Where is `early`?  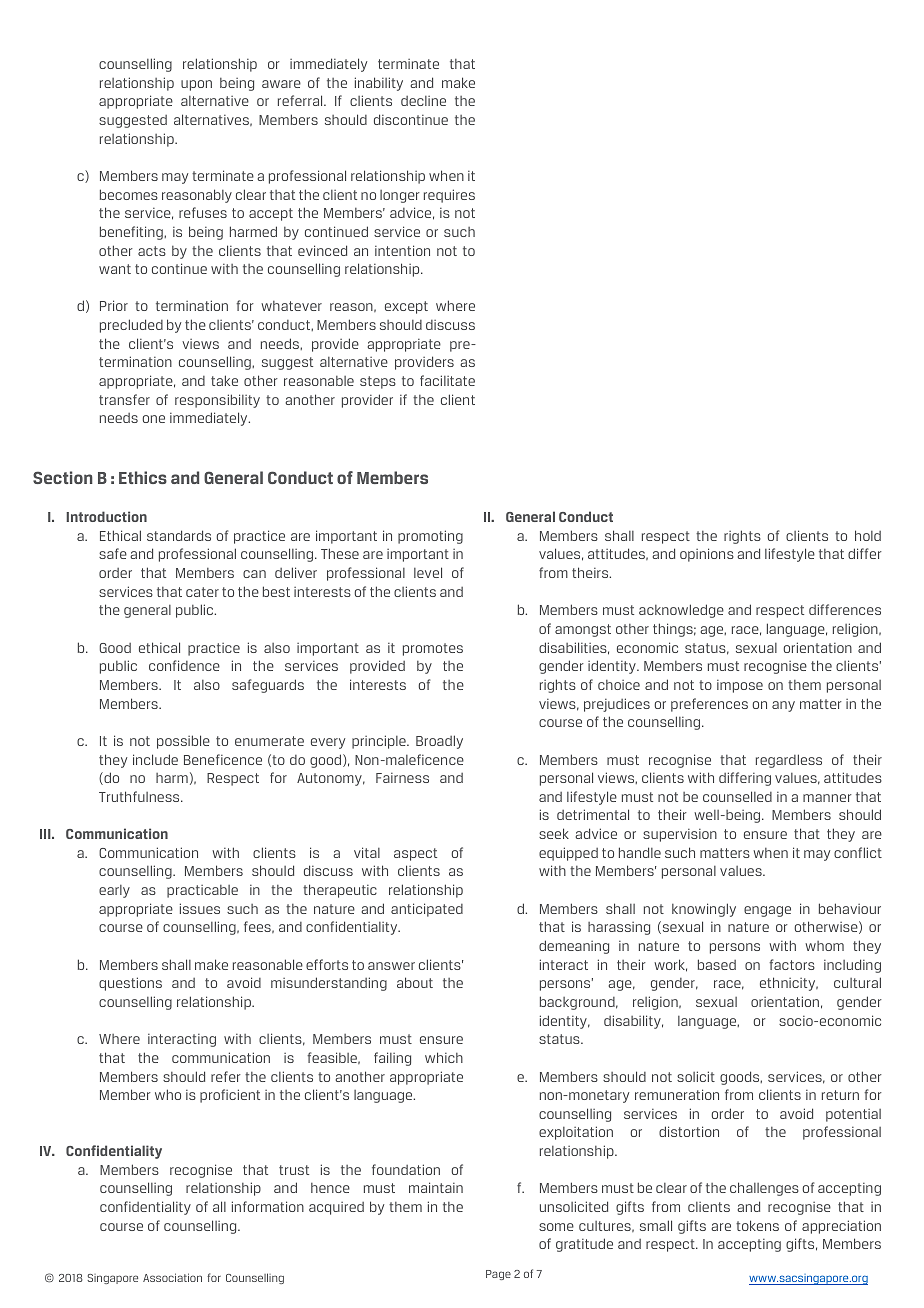
early is located at coordinates (114, 891).
